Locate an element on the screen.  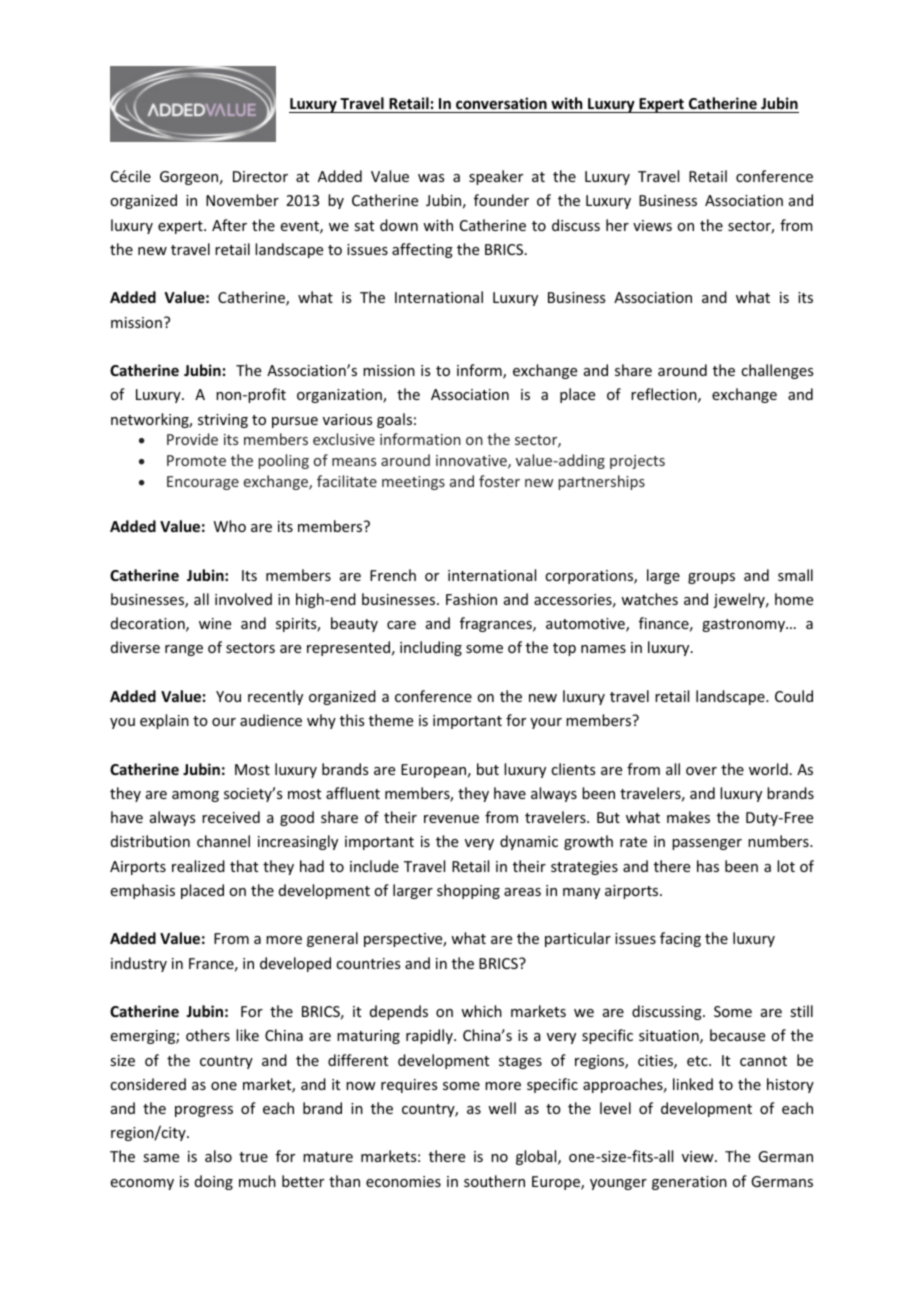
Director is located at coordinates (260, 176).
